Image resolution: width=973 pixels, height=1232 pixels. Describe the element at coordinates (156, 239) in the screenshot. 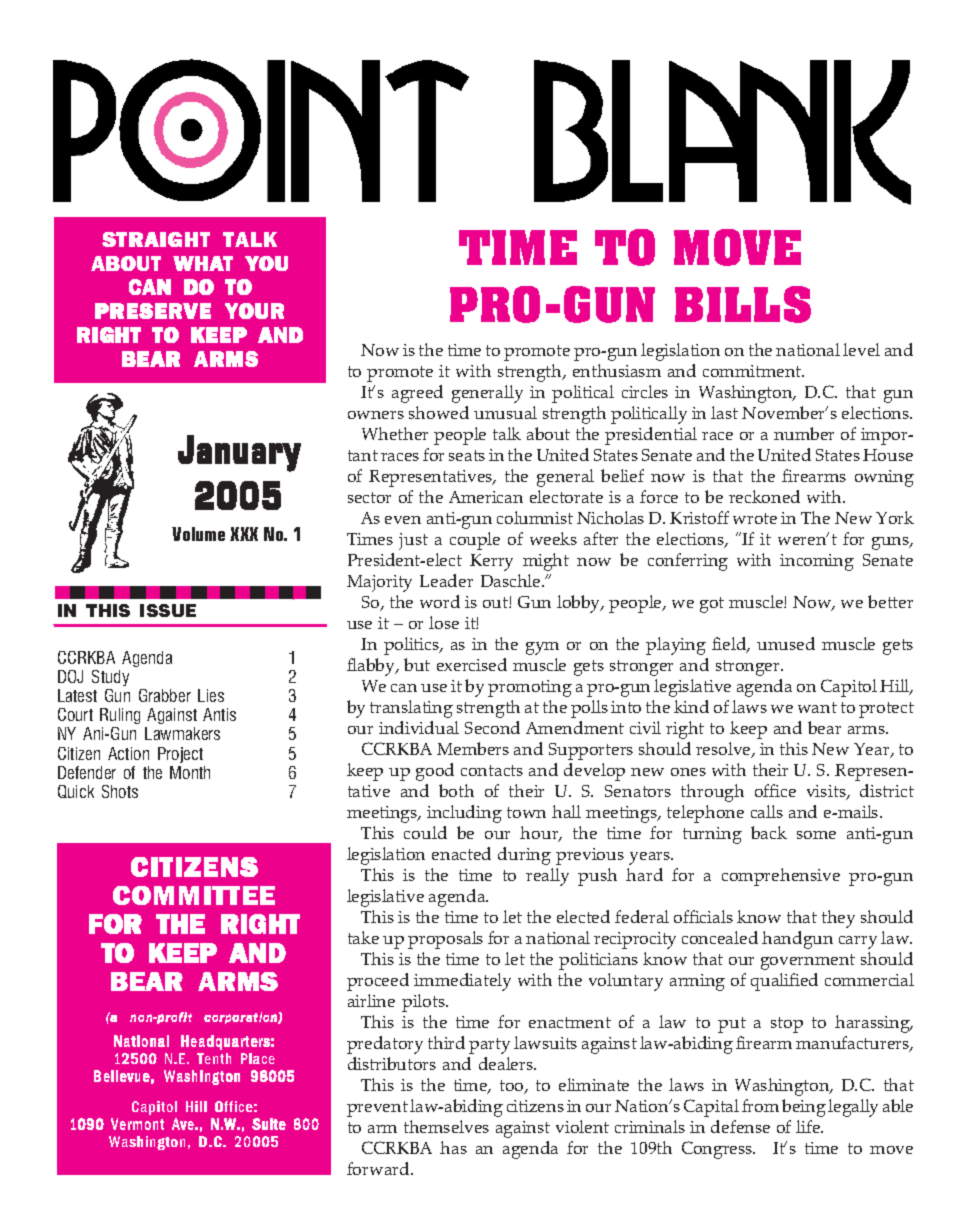

I see `STRAIGHT` at that location.
